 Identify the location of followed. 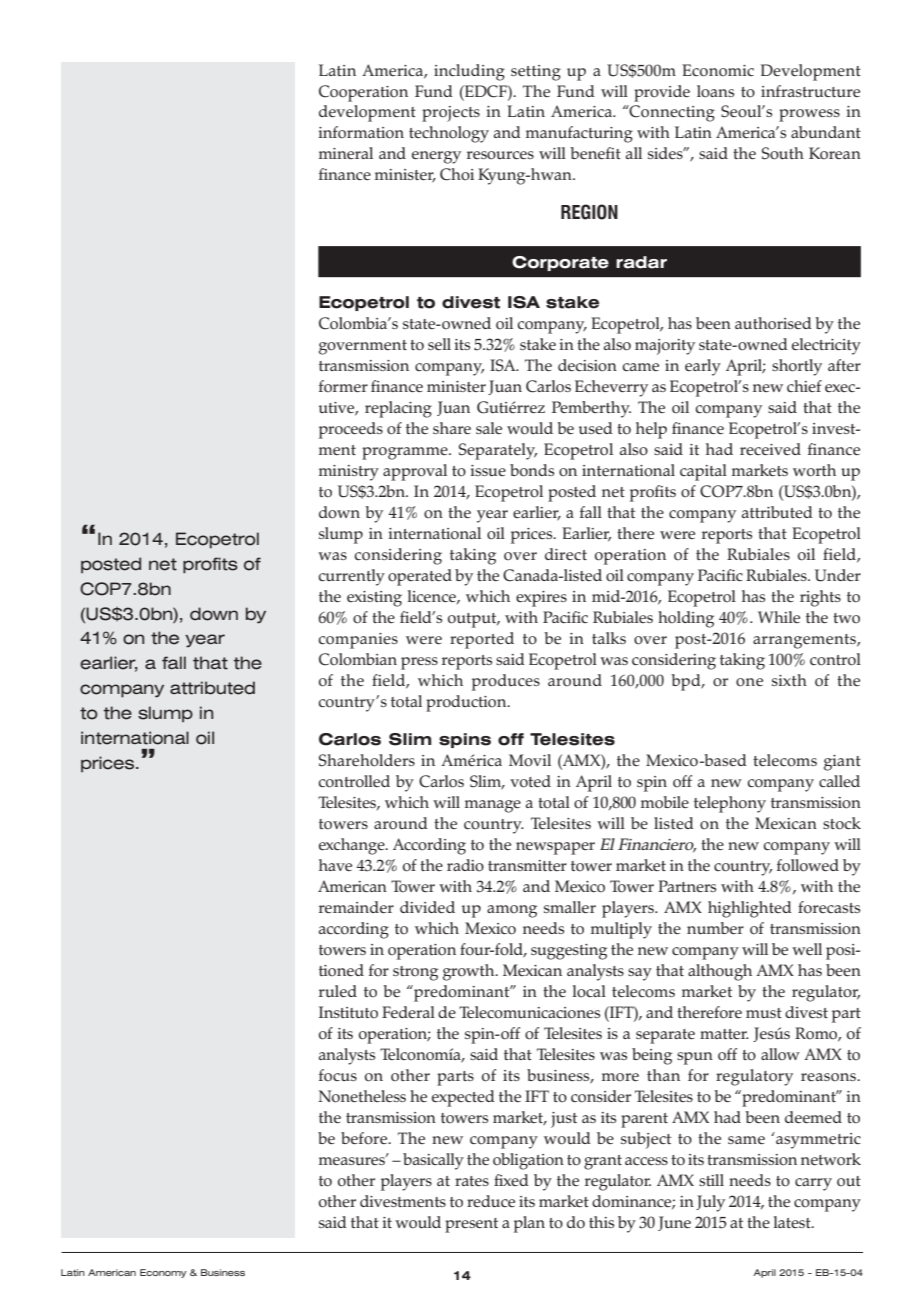
(808, 865).
